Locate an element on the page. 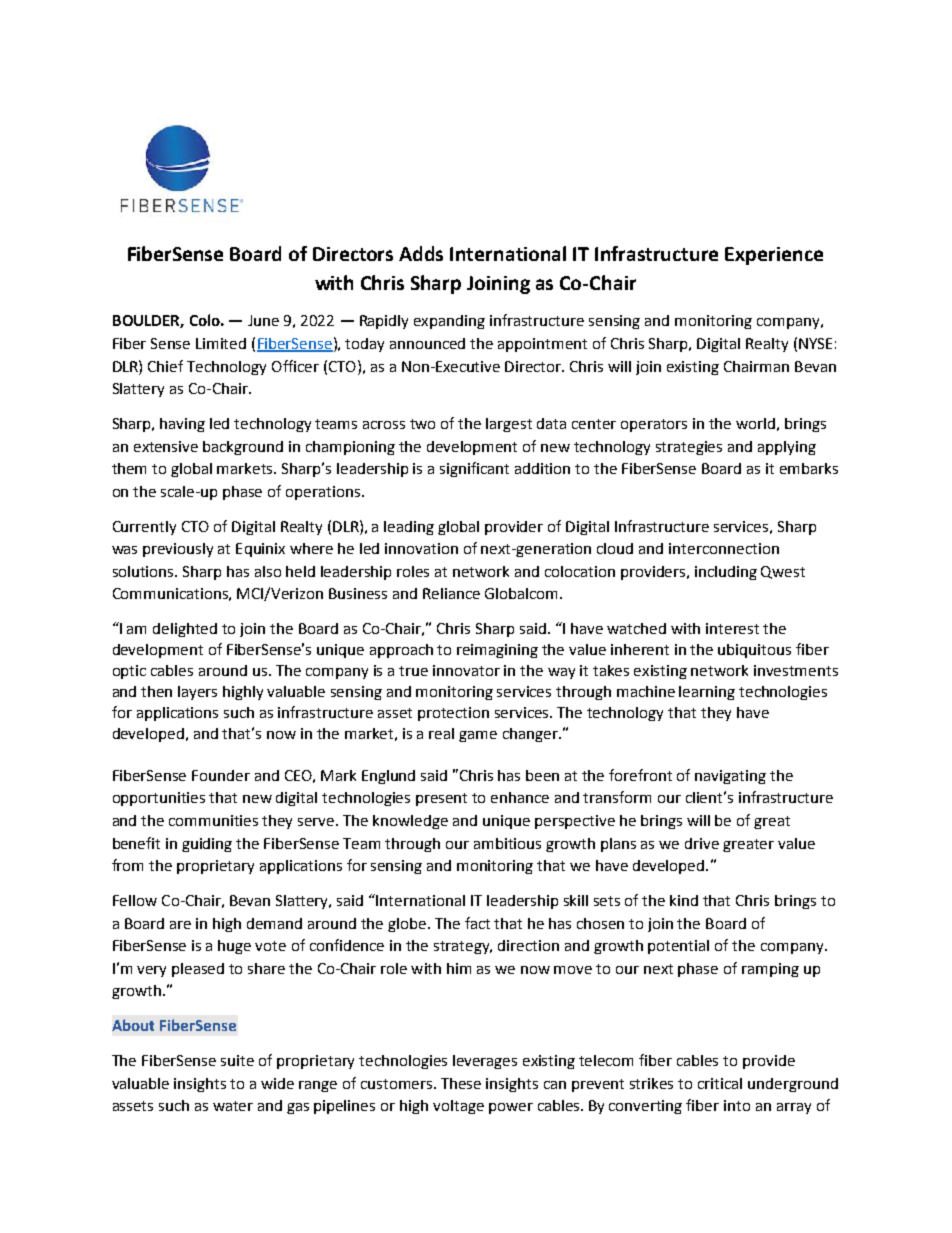  June is located at coordinates (263, 320).
